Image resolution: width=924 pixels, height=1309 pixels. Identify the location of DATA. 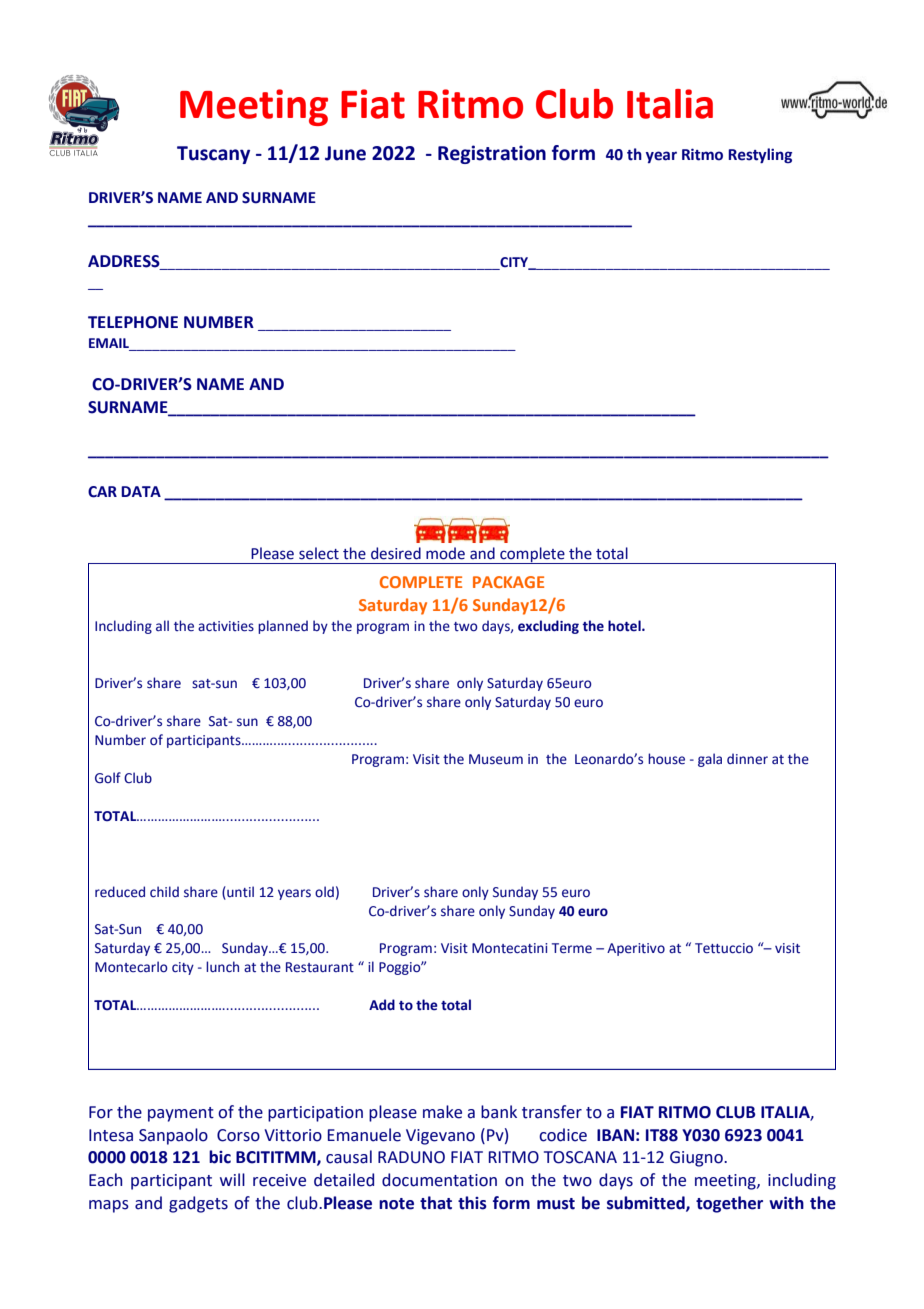
(141, 491).
